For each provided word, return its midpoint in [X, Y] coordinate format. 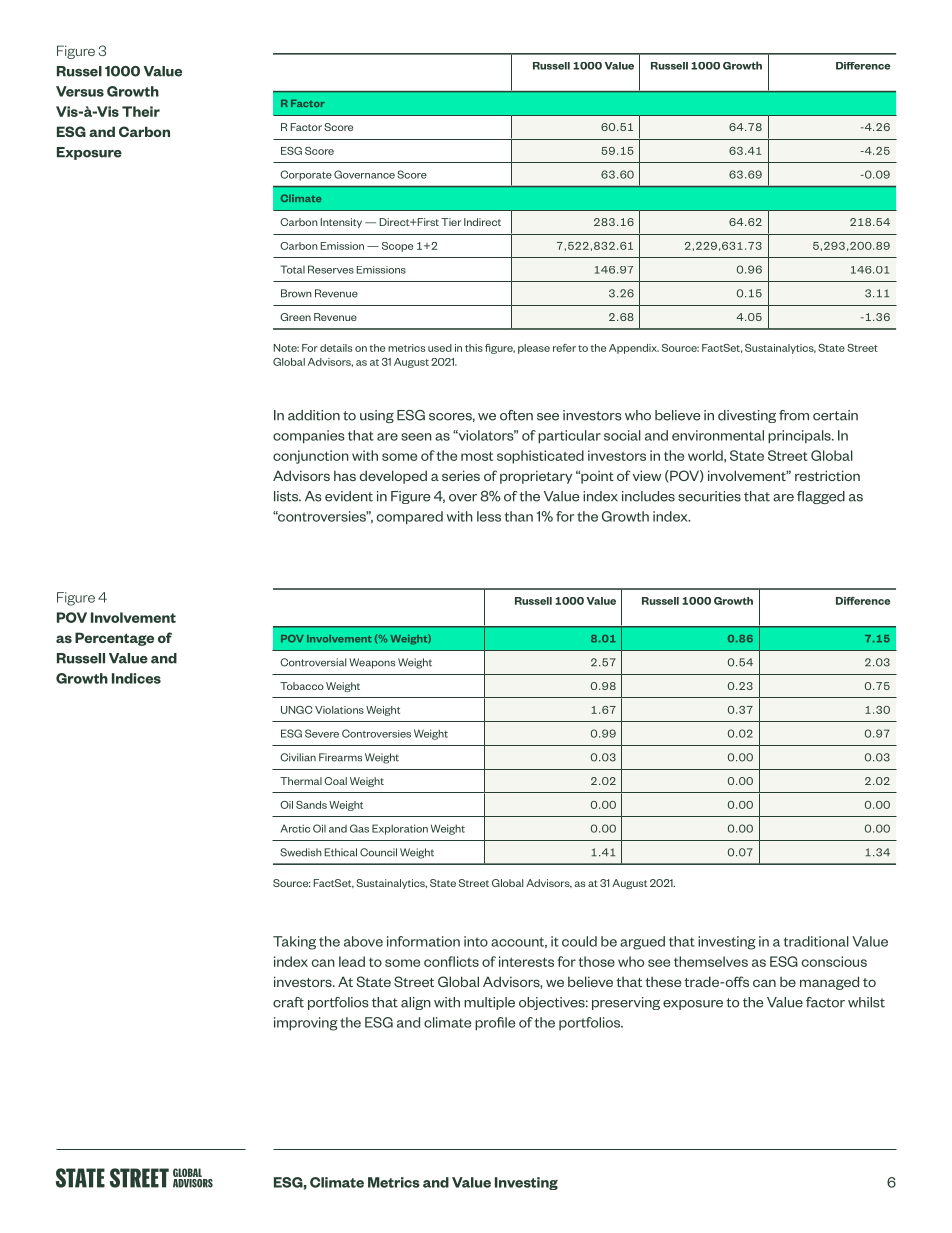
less [489, 516]
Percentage [114, 639]
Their [141, 111]
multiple [489, 1003]
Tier [451, 222]
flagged [821, 497]
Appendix [634, 349]
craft [288, 1002]
